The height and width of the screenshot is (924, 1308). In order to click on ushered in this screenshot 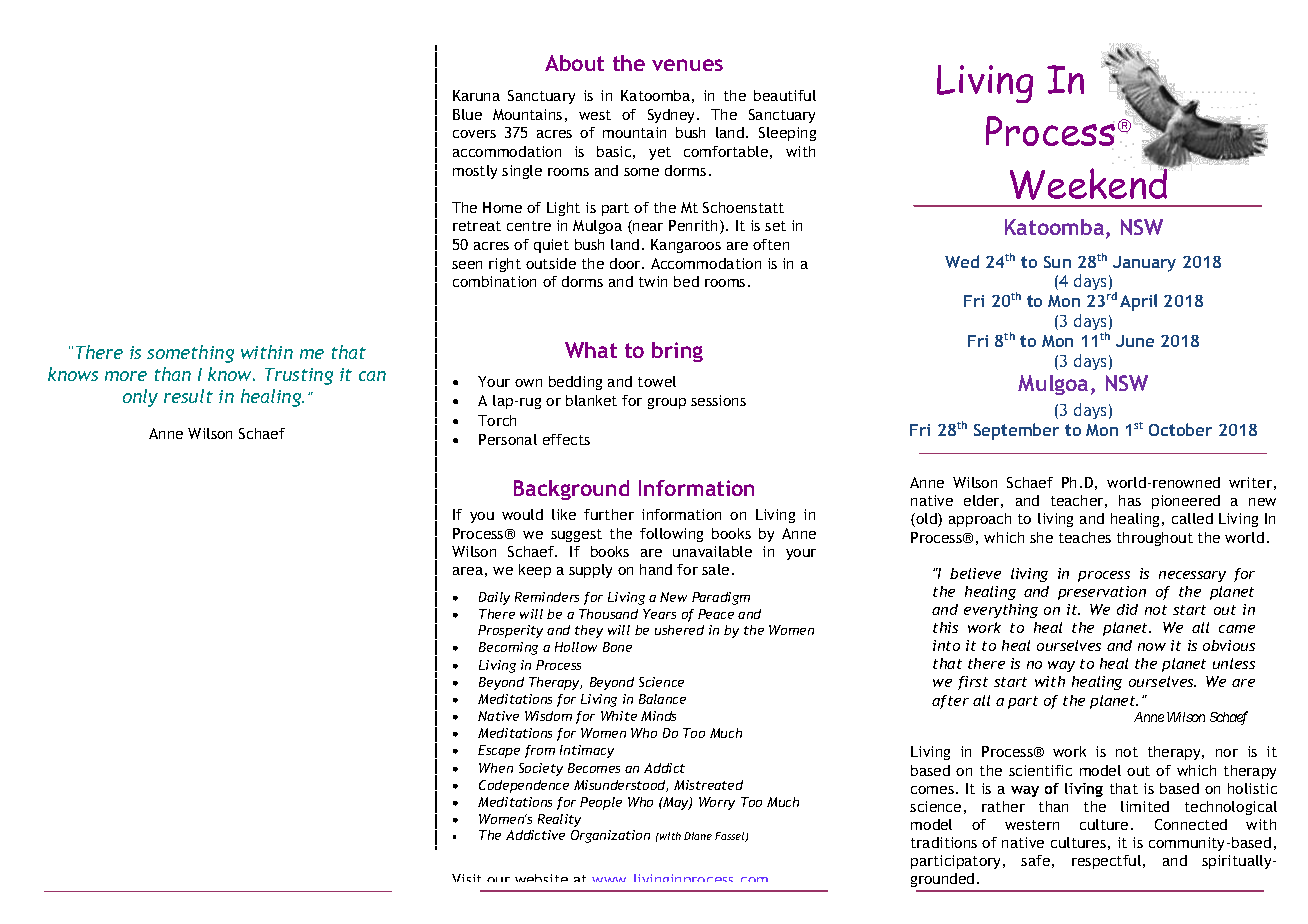, I will do `click(679, 630)`.
